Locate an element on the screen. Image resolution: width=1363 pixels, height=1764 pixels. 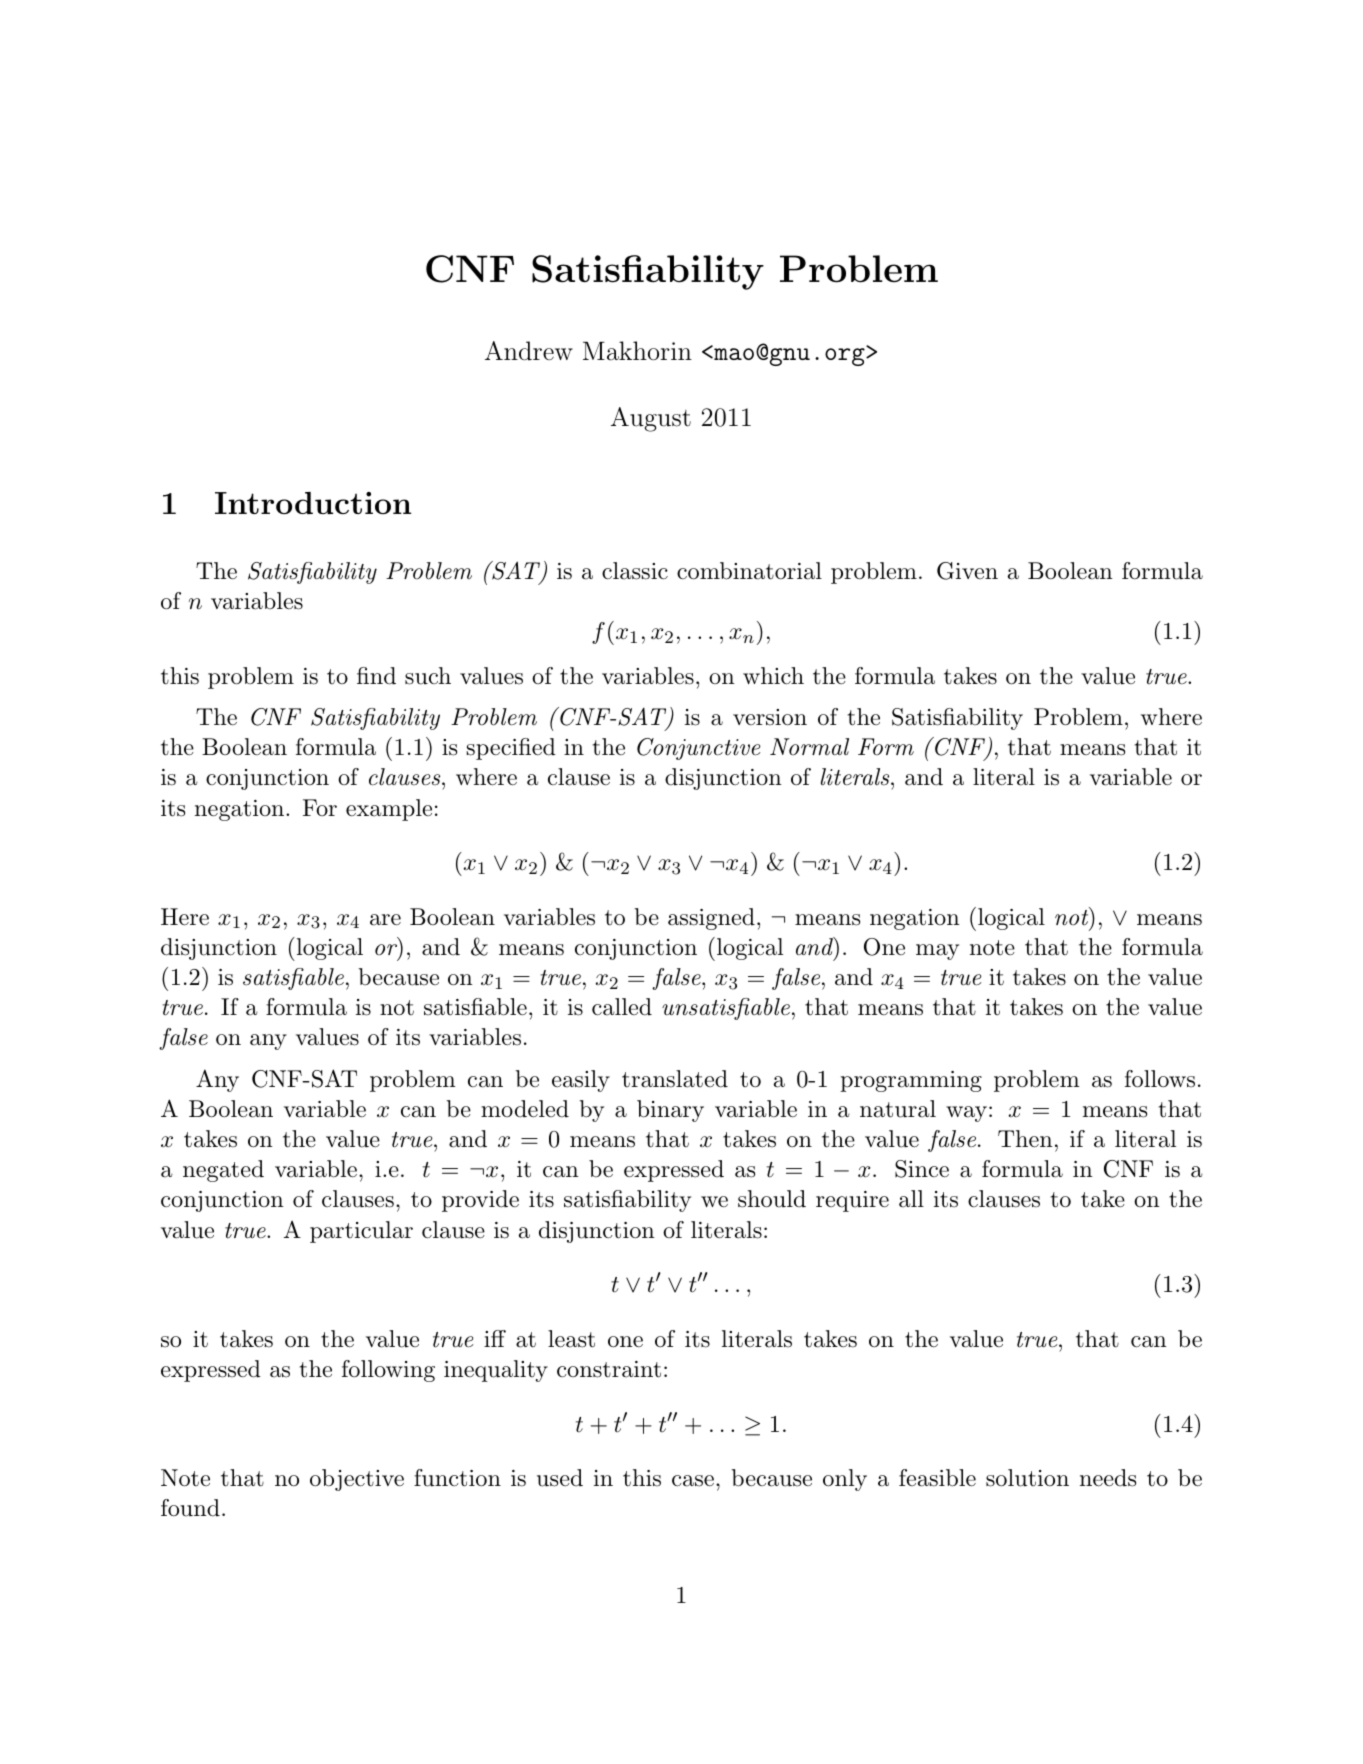
Normal is located at coordinates (809, 747).
